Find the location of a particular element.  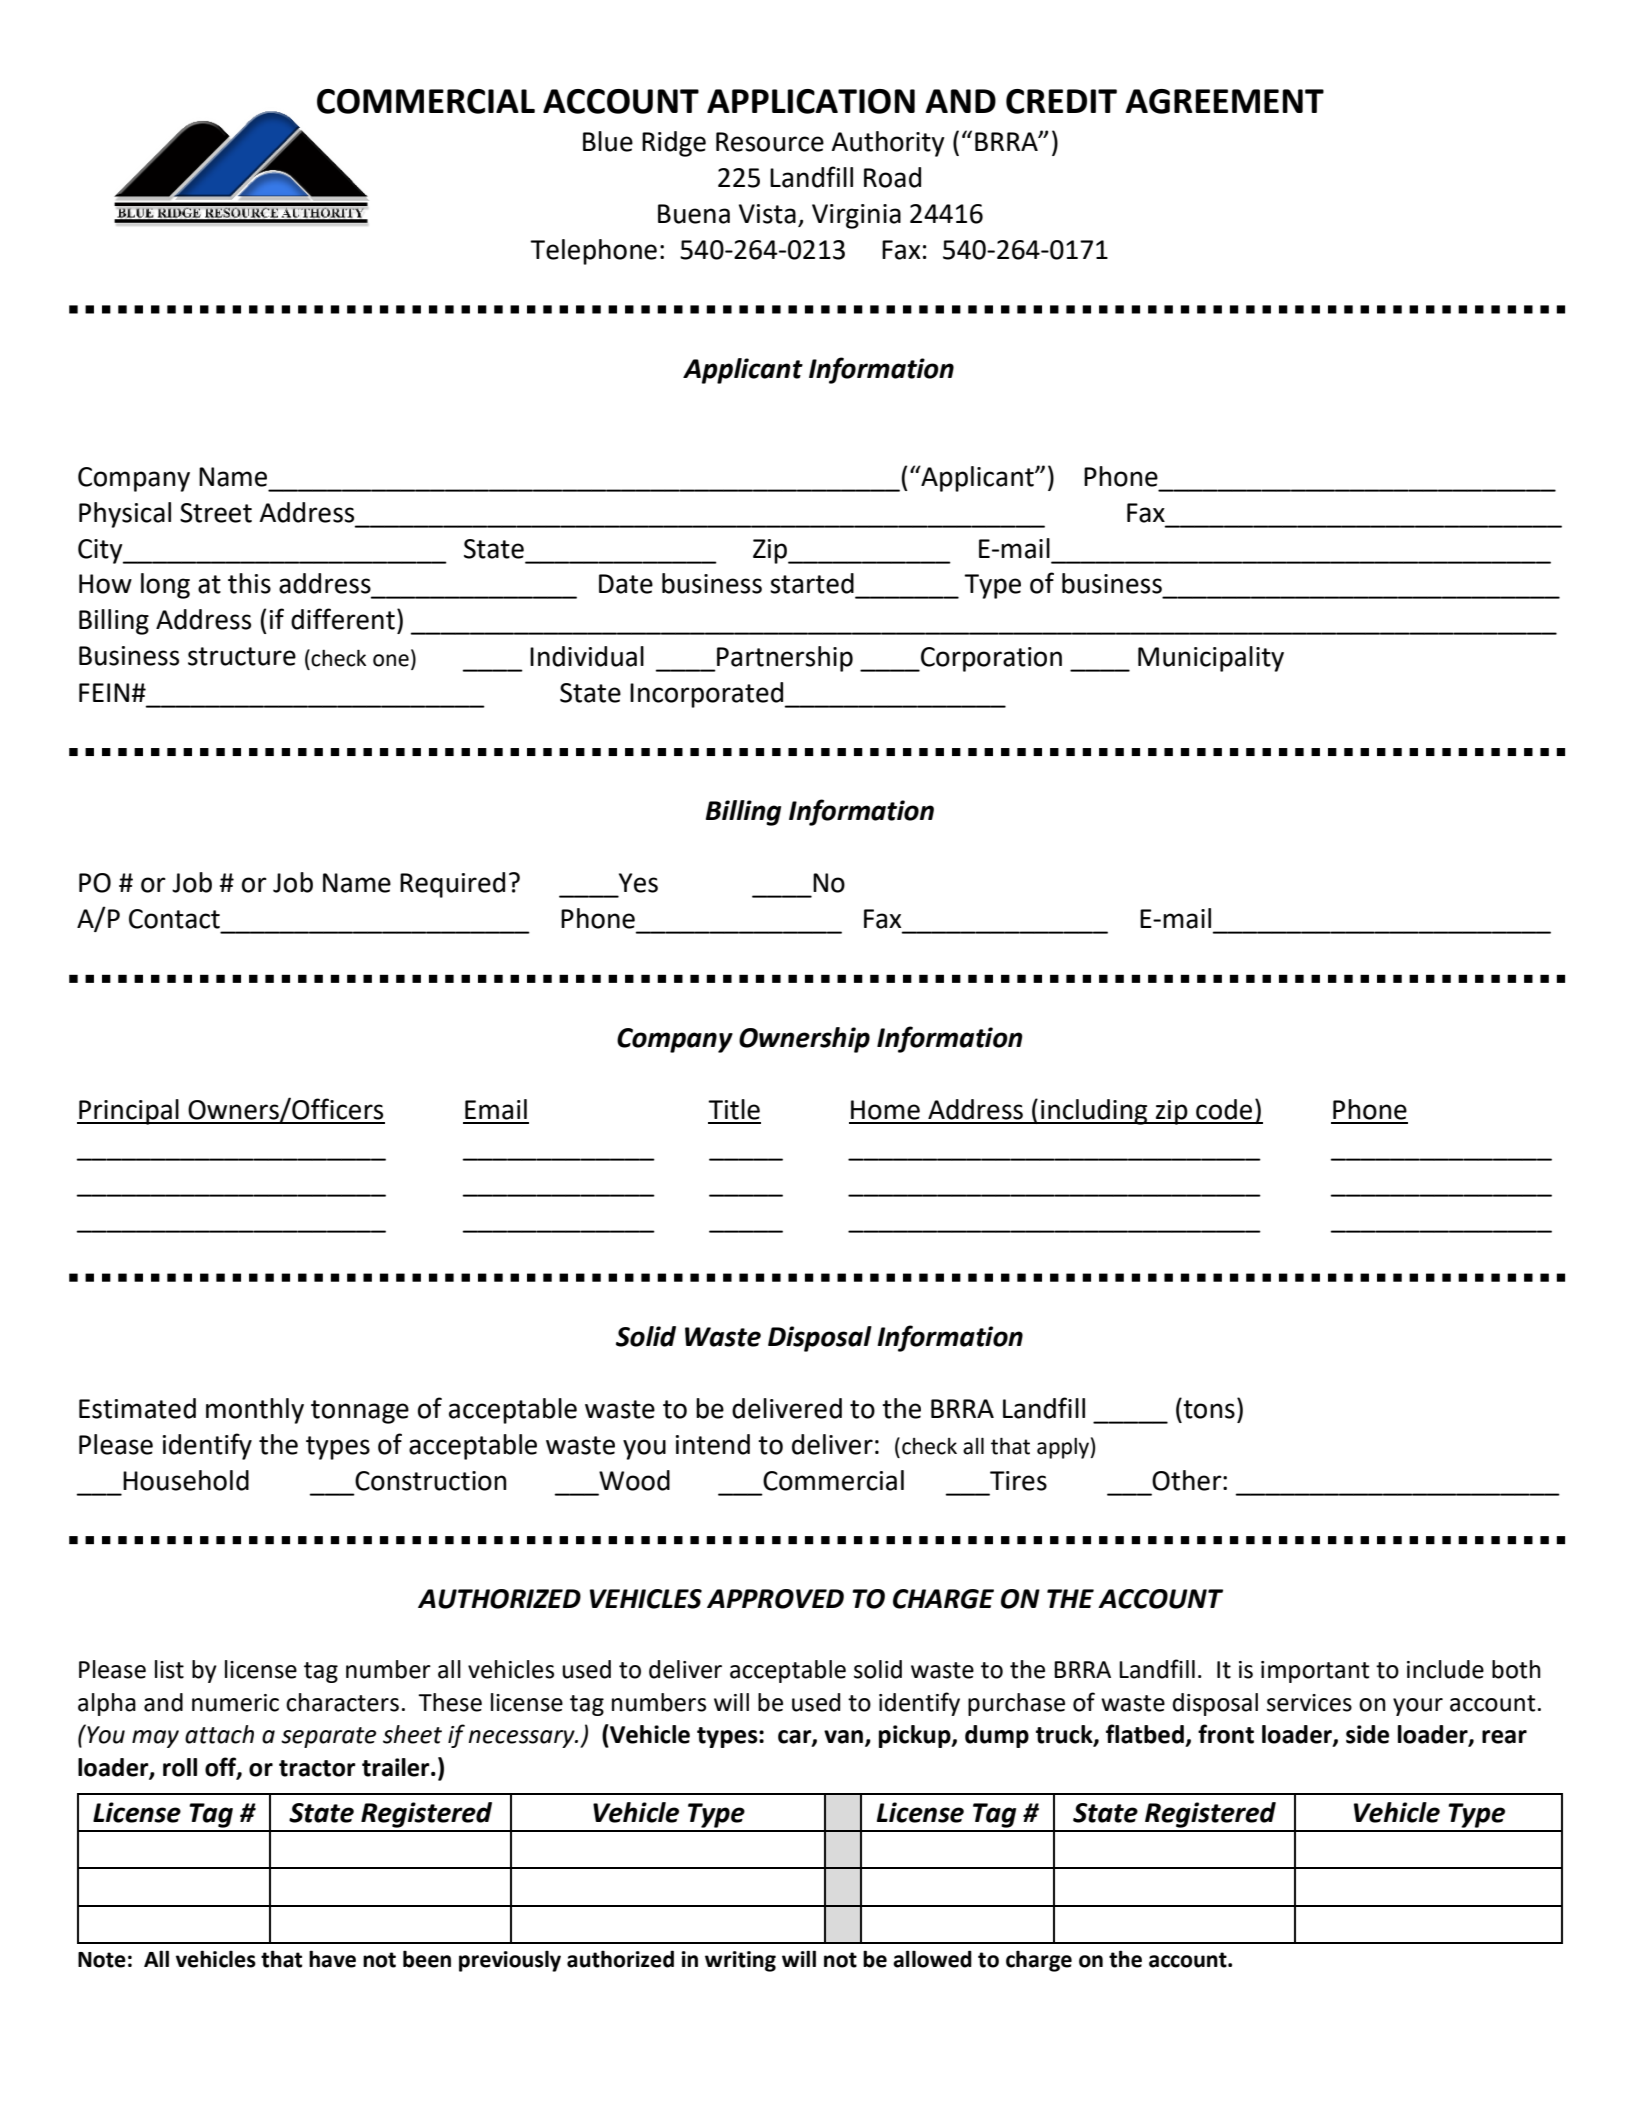

Municipality is located at coordinates (1211, 659).
